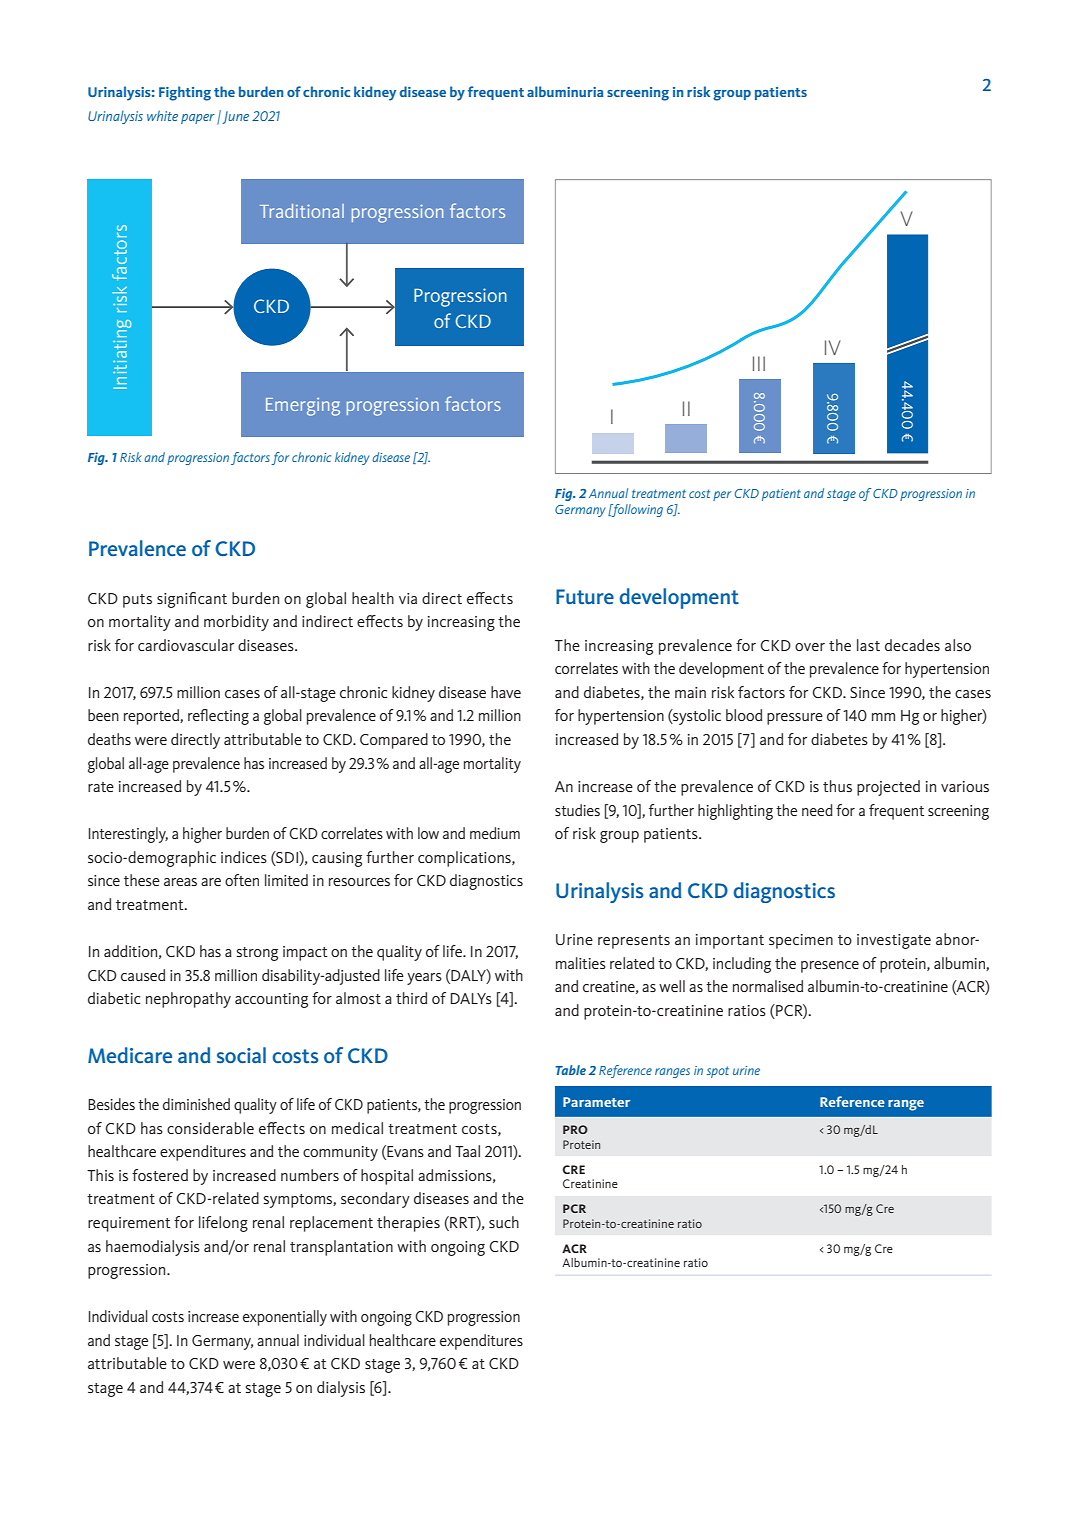  Describe the element at coordinates (795, 719) in the screenshot. I see `pressure` at that location.
